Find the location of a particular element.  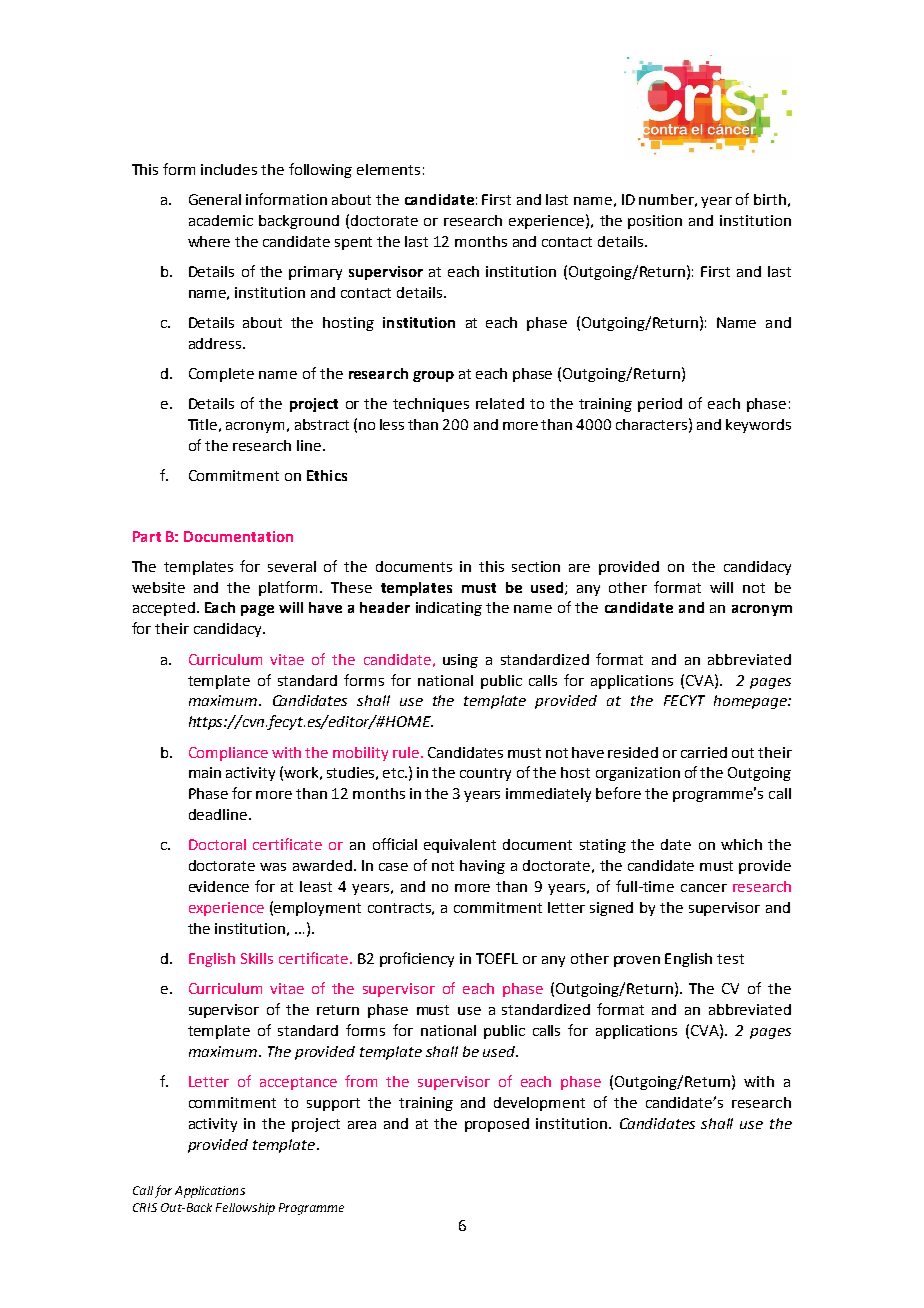

elements is located at coordinates (388, 169).
